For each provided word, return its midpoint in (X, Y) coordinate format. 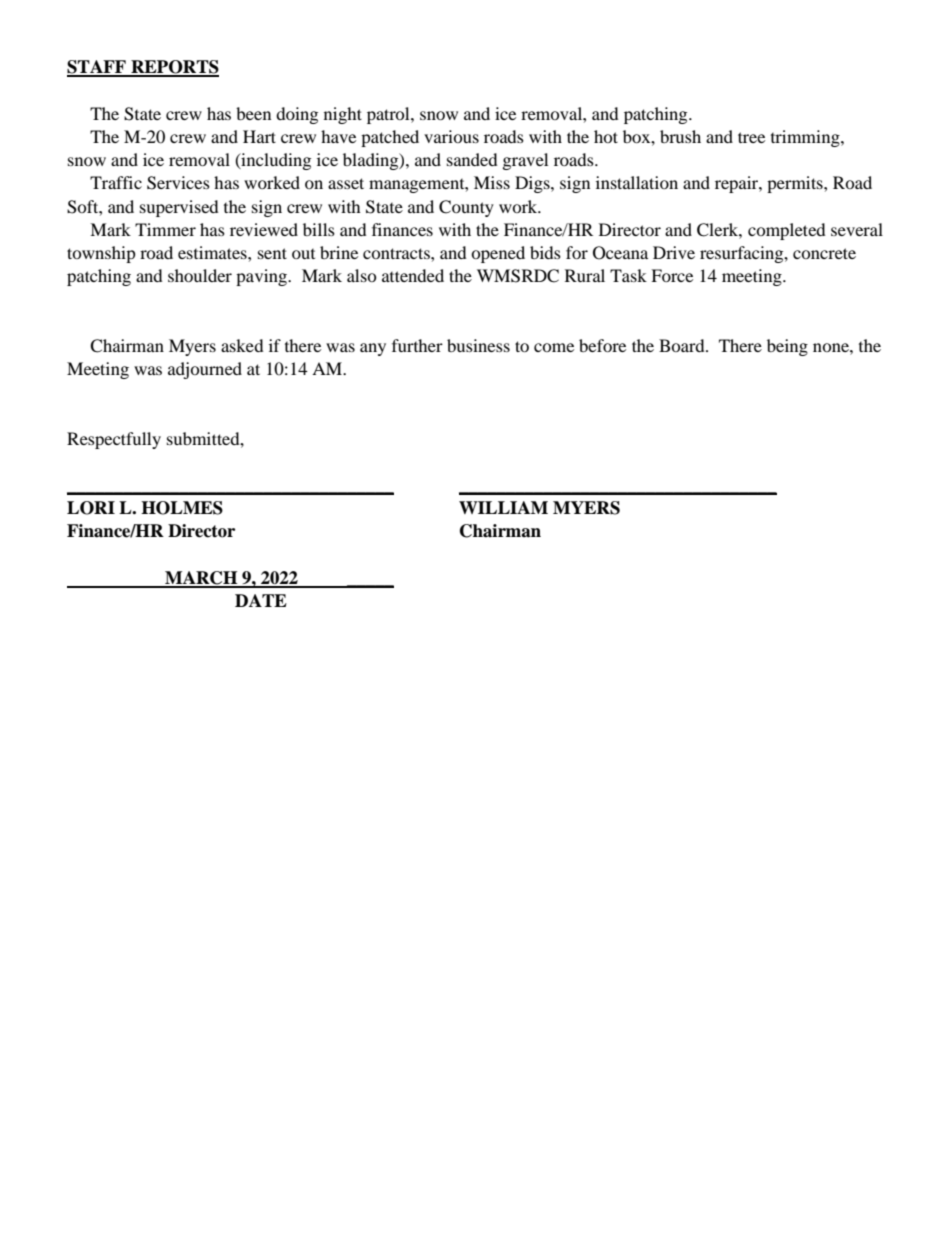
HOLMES (182, 508)
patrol (389, 115)
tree (751, 137)
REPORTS (174, 68)
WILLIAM (503, 507)
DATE (261, 600)
